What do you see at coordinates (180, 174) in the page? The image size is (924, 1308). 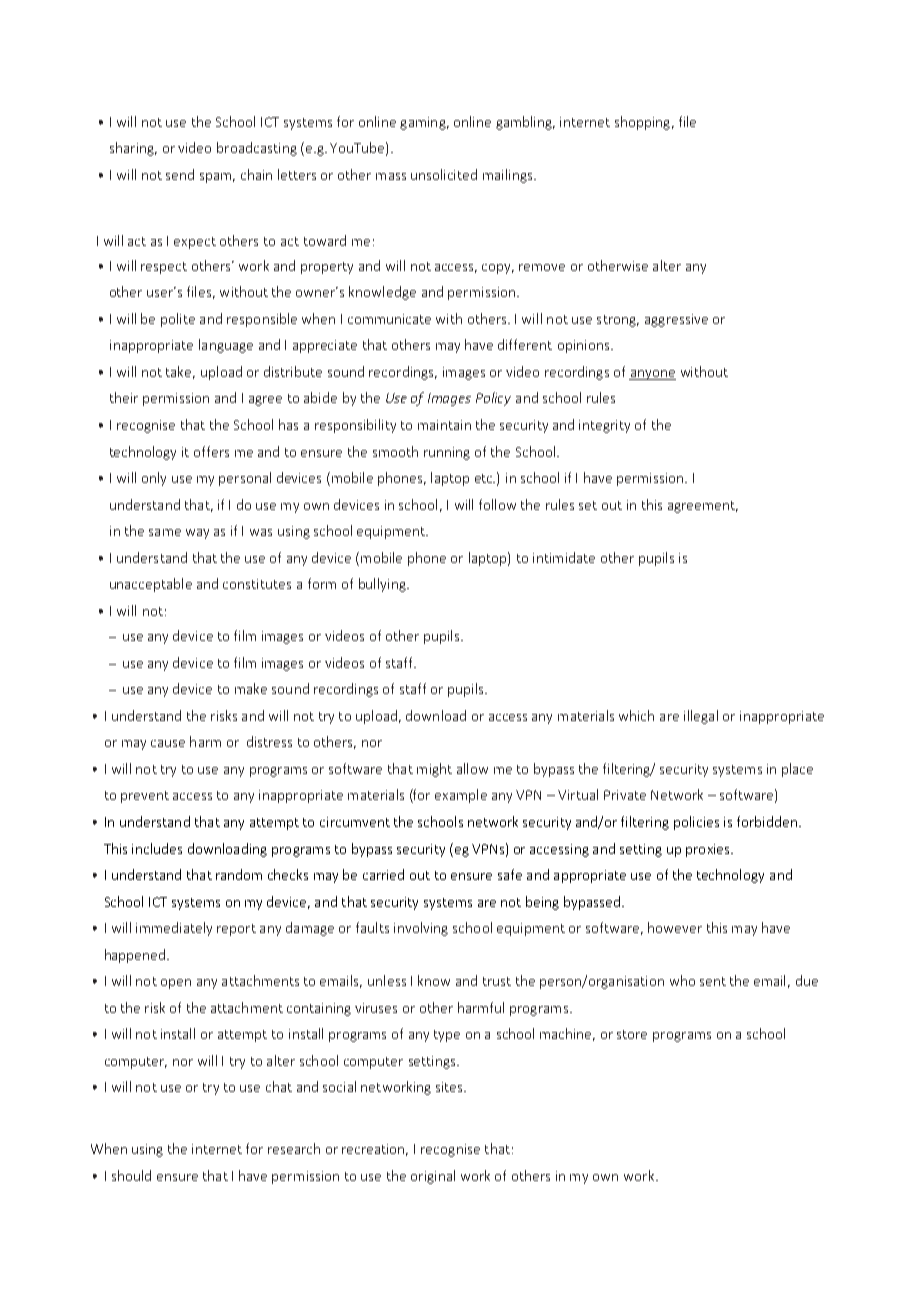 I see `send` at bounding box center [180, 174].
